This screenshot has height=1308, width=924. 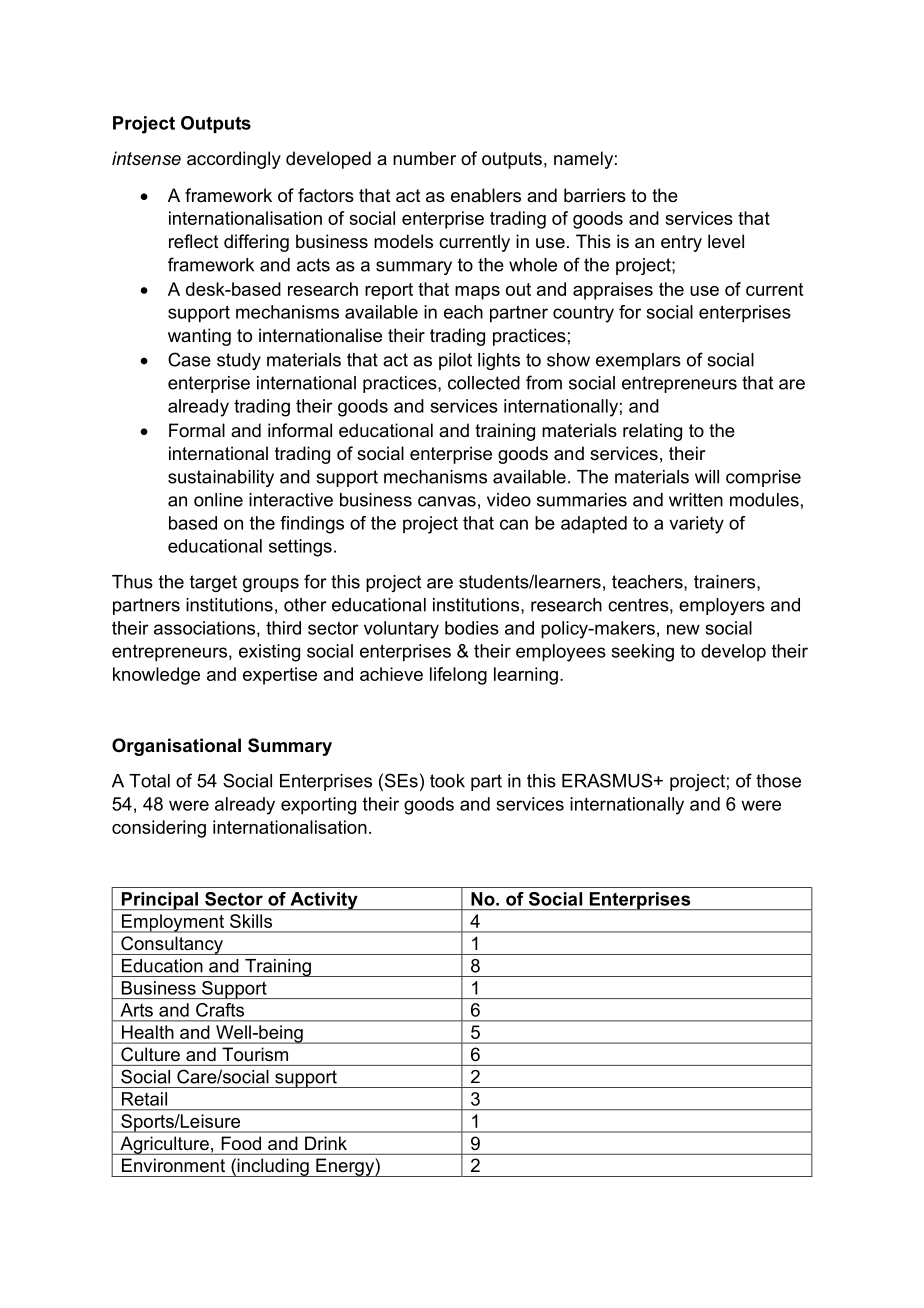 I want to click on relating, so click(x=652, y=432).
